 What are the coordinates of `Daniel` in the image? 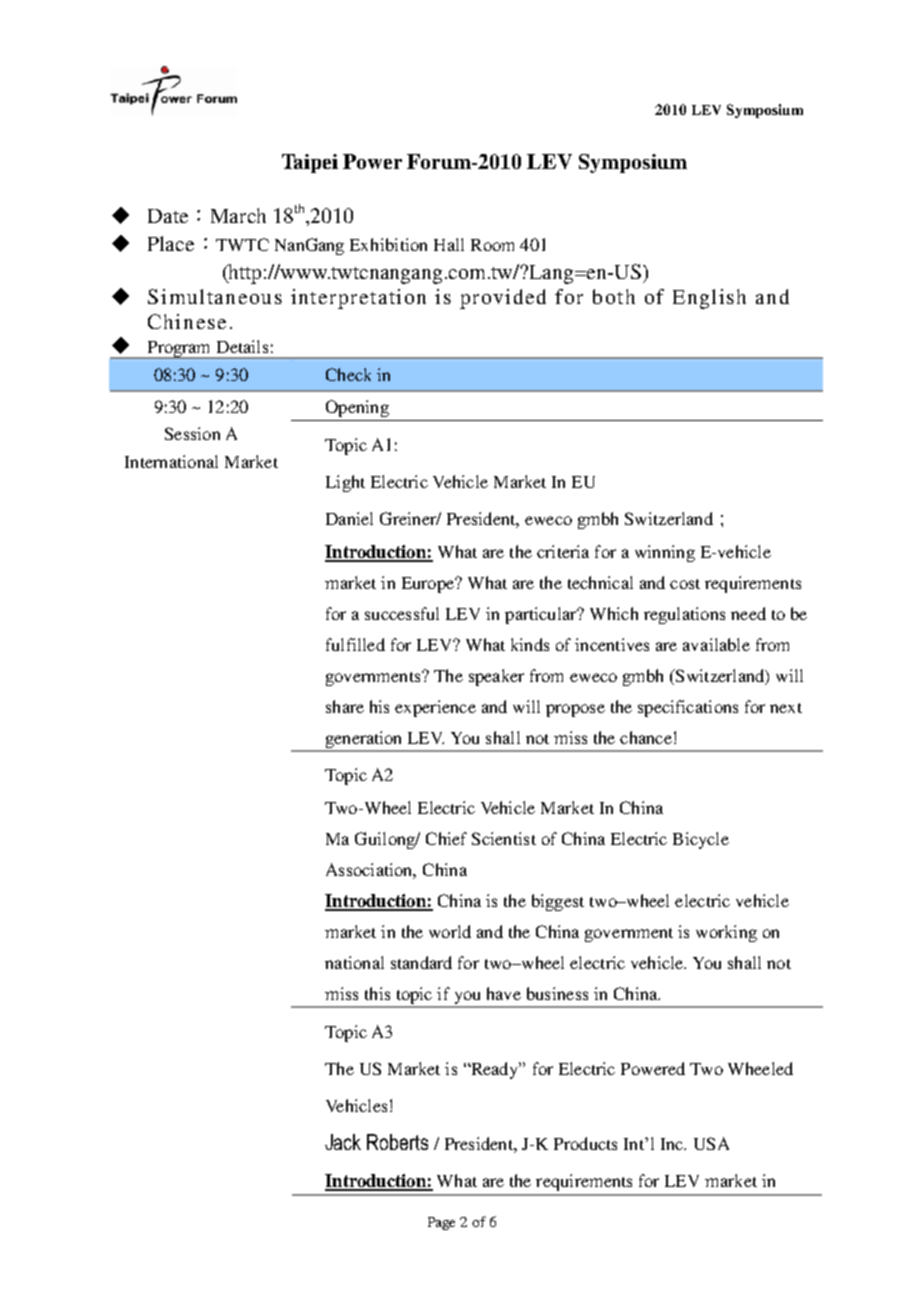 It's located at (349, 518).
